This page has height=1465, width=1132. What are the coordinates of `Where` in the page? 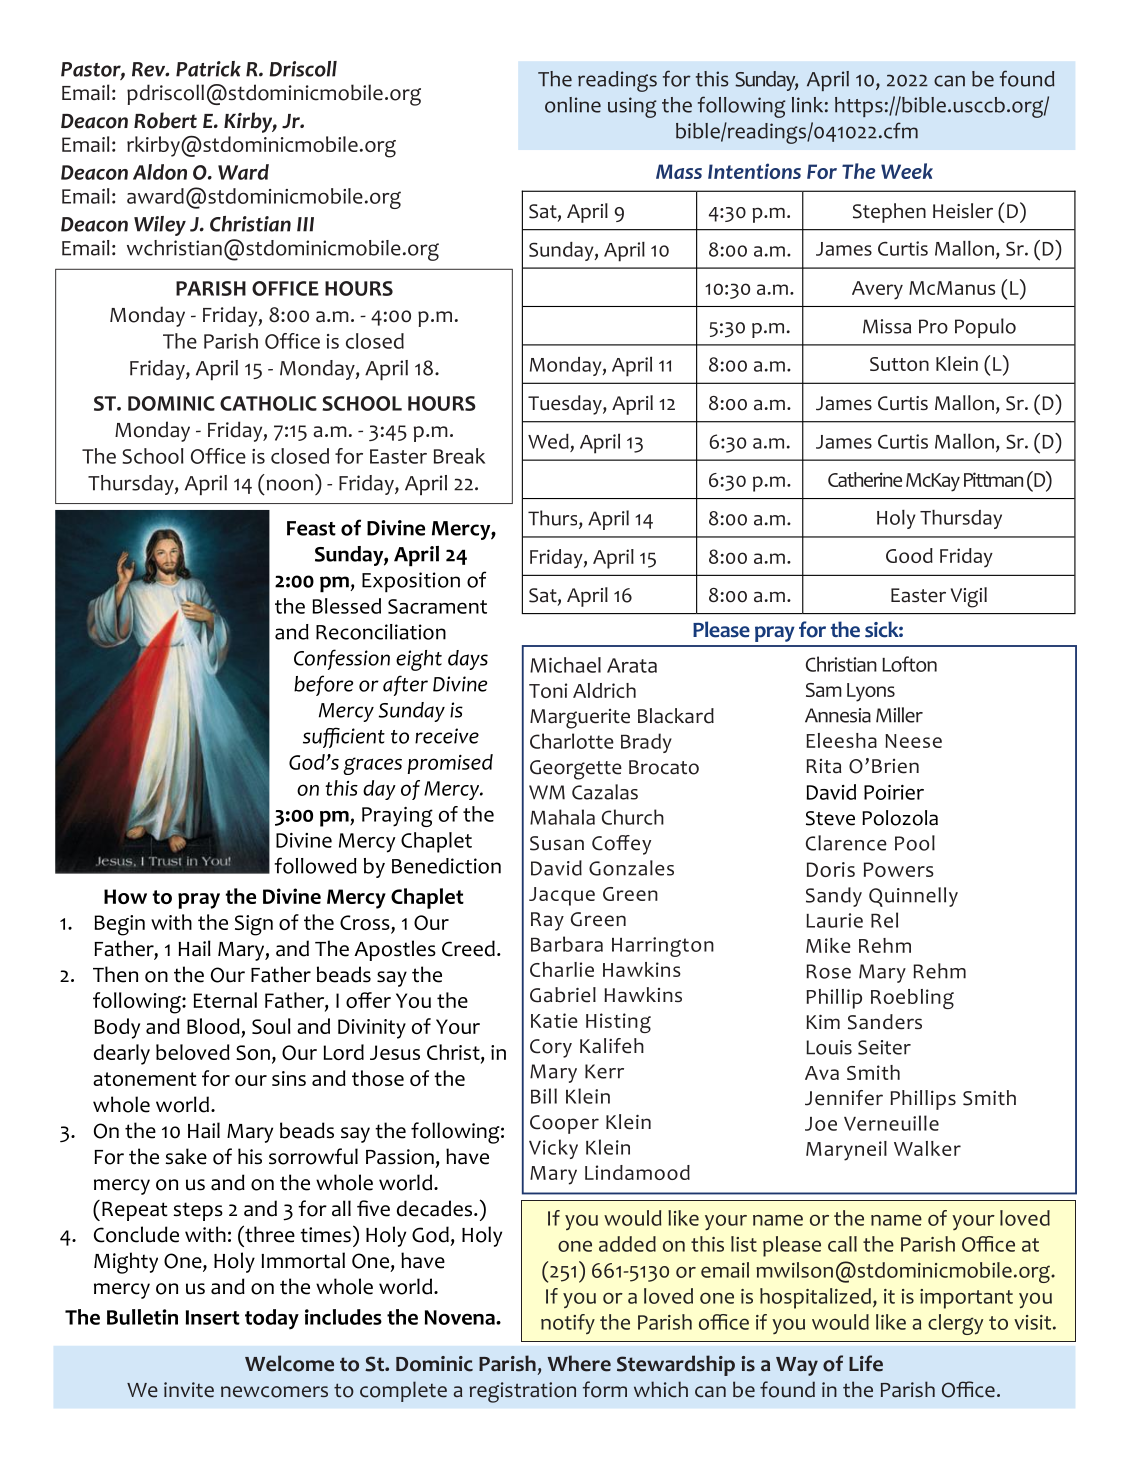 It's located at (579, 1363).
